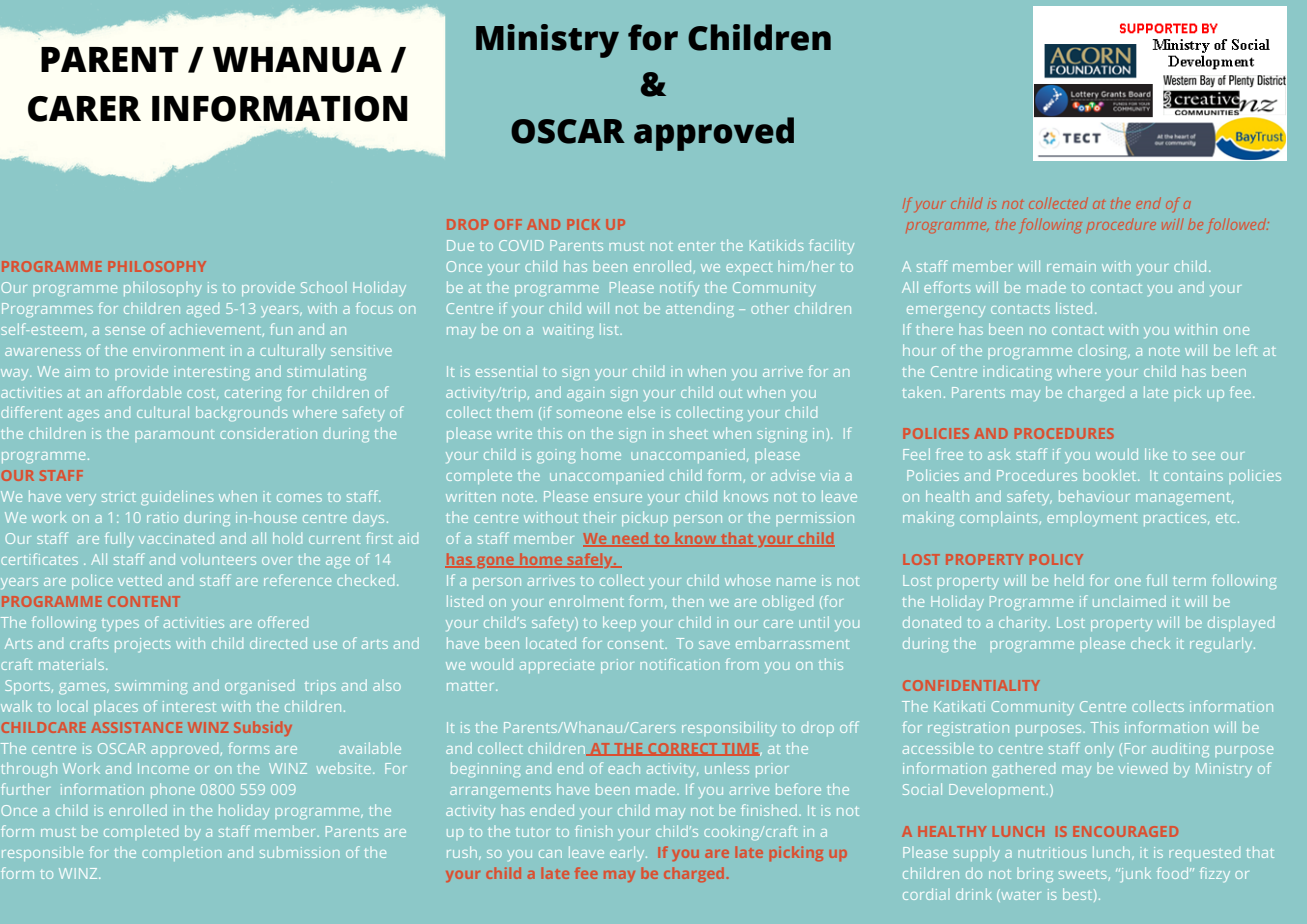 Image resolution: width=1307 pixels, height=924 pixels. Describe the element at coordinates (1056, 559) in the document. I see `POLICY` at that location.
